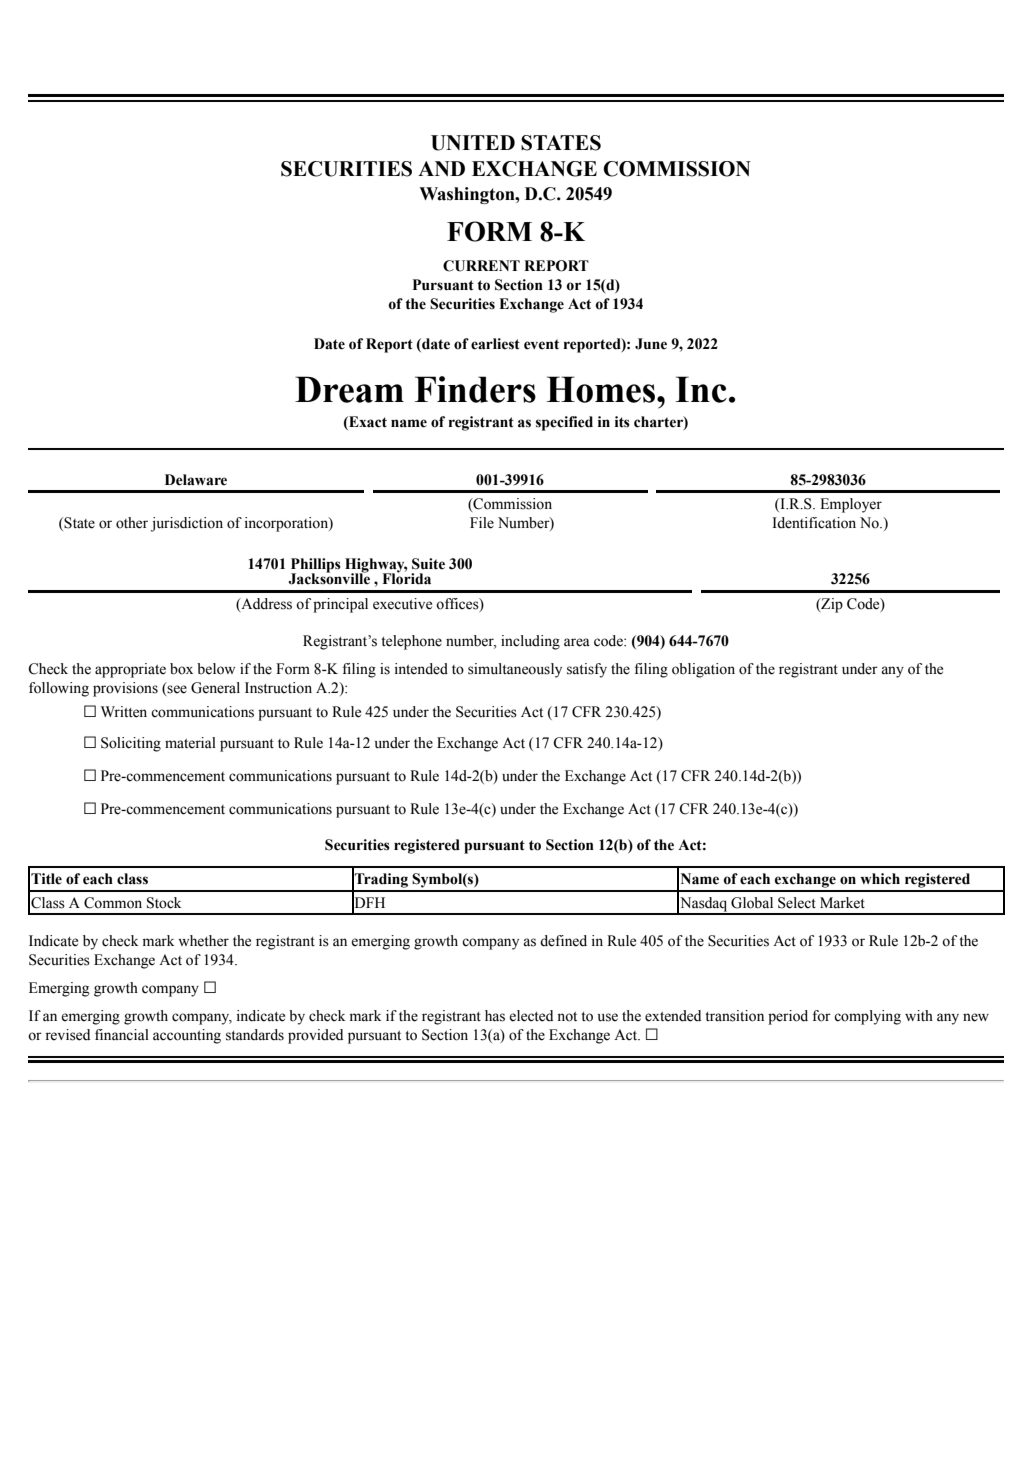 This screenshot has height=1462, width=1033. What do you see at coordinates (651, 344) in the screenshot?
I see `June` at bounding box center [651, 344].
